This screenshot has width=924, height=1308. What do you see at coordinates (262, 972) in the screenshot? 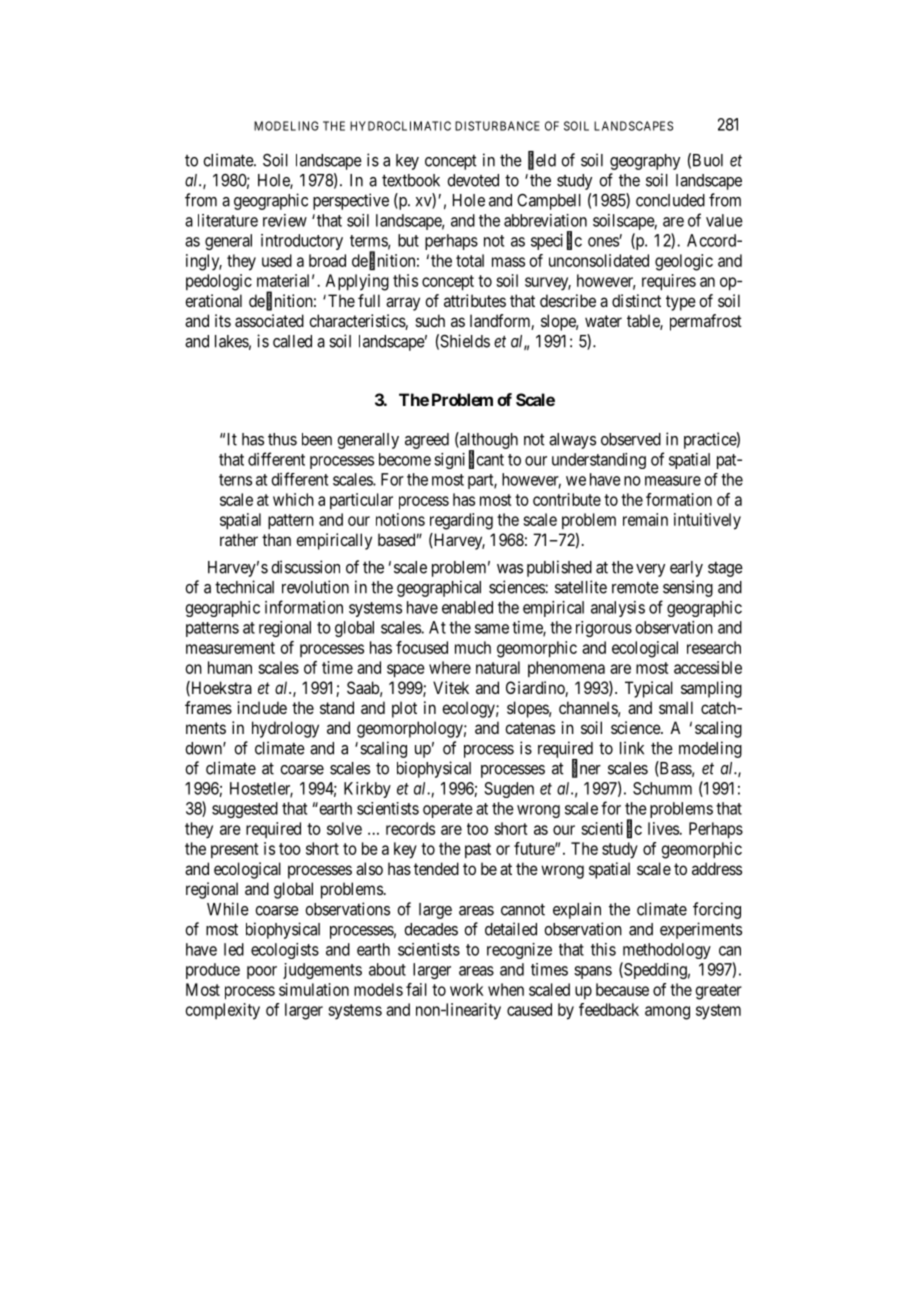
I see `poor` at bounding box center [262, 972].
